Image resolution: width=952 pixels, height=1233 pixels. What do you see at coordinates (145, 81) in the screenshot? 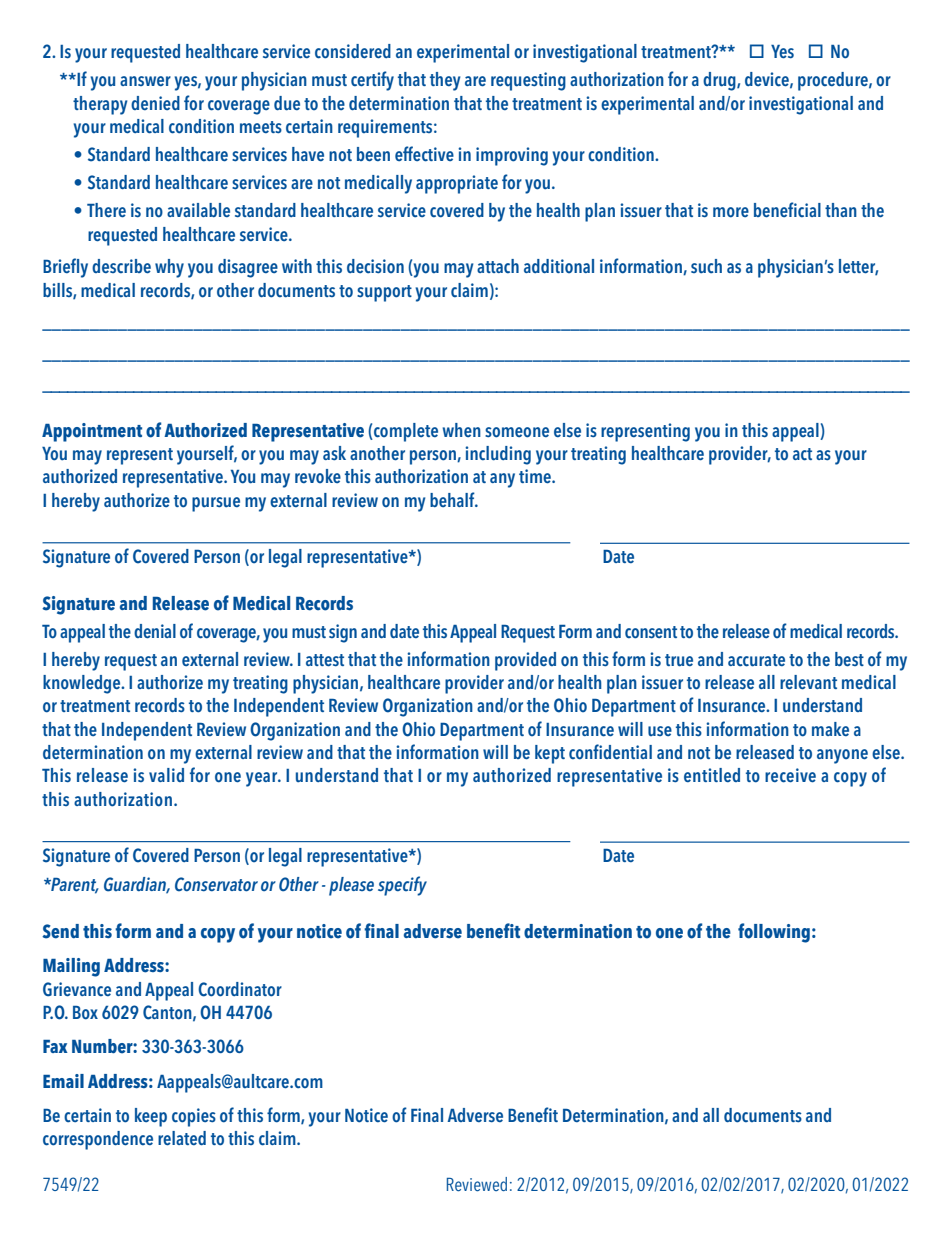
I see `answer` at bounding box center [145, 81].
